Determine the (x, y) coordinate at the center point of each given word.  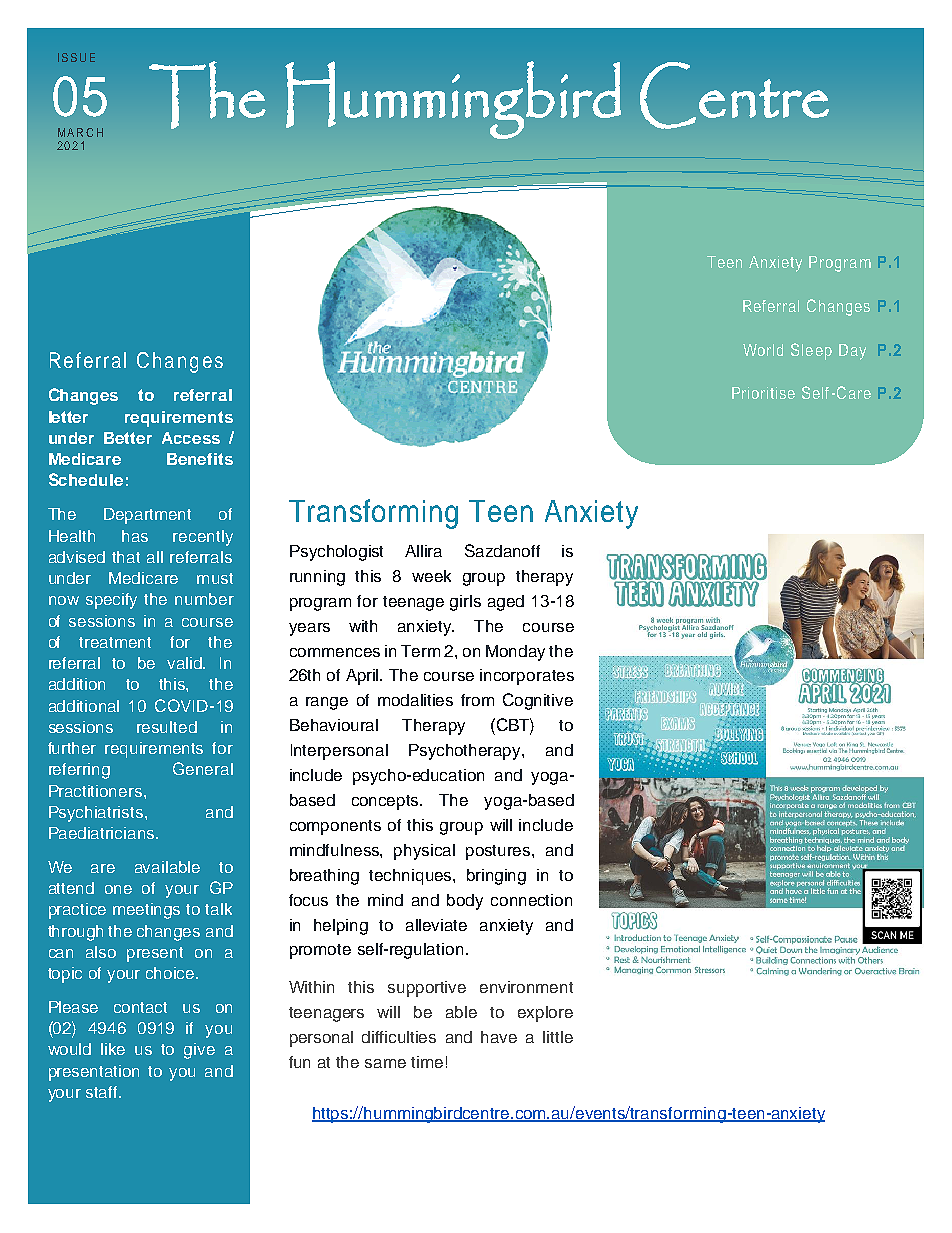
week (431, 576)
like (113, 1049)
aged (506, 603)
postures (499, 852)
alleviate (436, 925)
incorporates (527, 677)
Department (147, 516)
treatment (115, 642)
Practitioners (97, 791)
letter (68, 417)
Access (191, 438)
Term (420, 651)
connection (531, 900)
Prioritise (763, 393)
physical (424, 852)
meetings (146, 911)
